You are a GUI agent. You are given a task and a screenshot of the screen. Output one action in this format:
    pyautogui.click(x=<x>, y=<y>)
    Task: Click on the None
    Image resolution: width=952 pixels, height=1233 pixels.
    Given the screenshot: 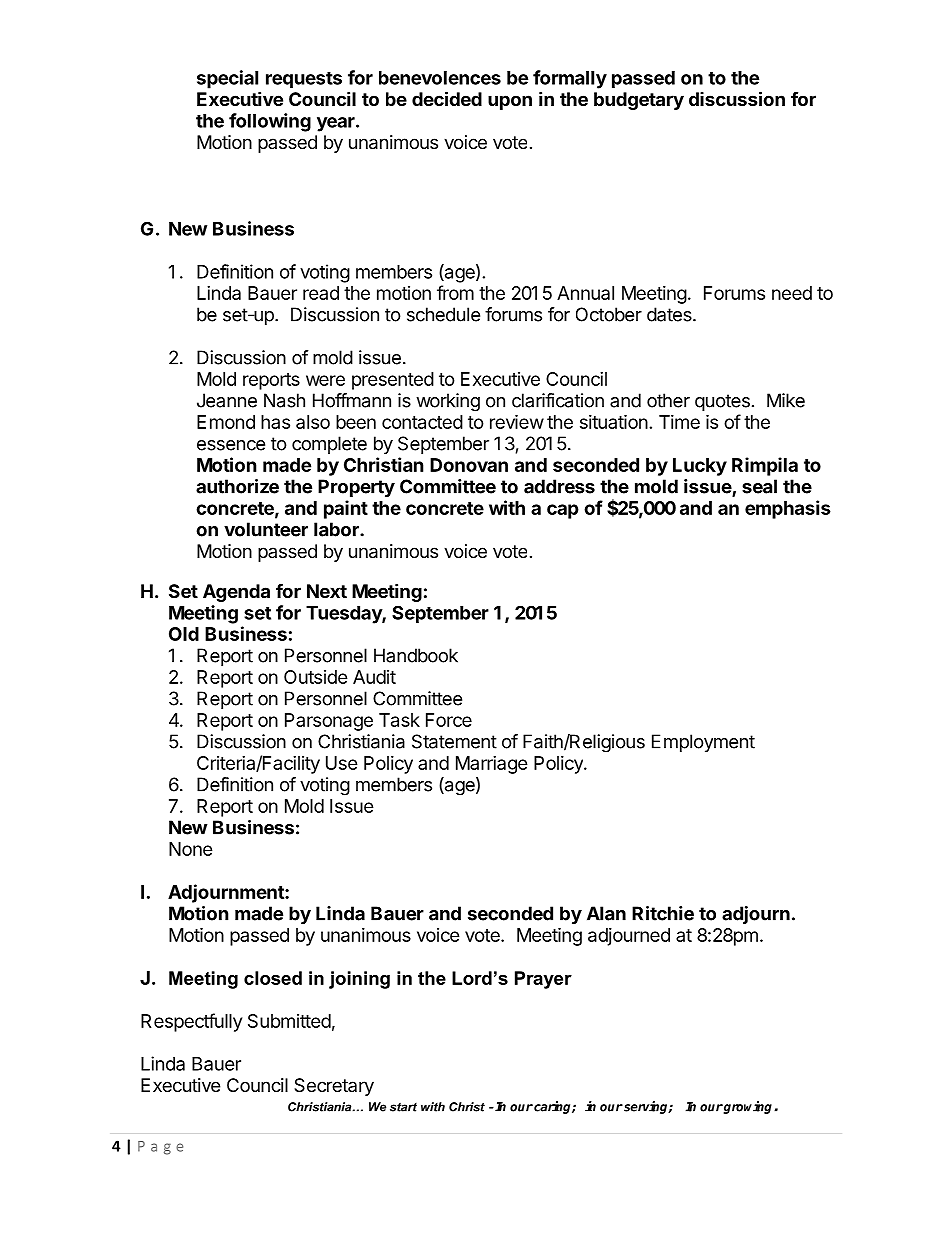 What is the action you would take?
    pyautogui.click(x=191, y=849)
